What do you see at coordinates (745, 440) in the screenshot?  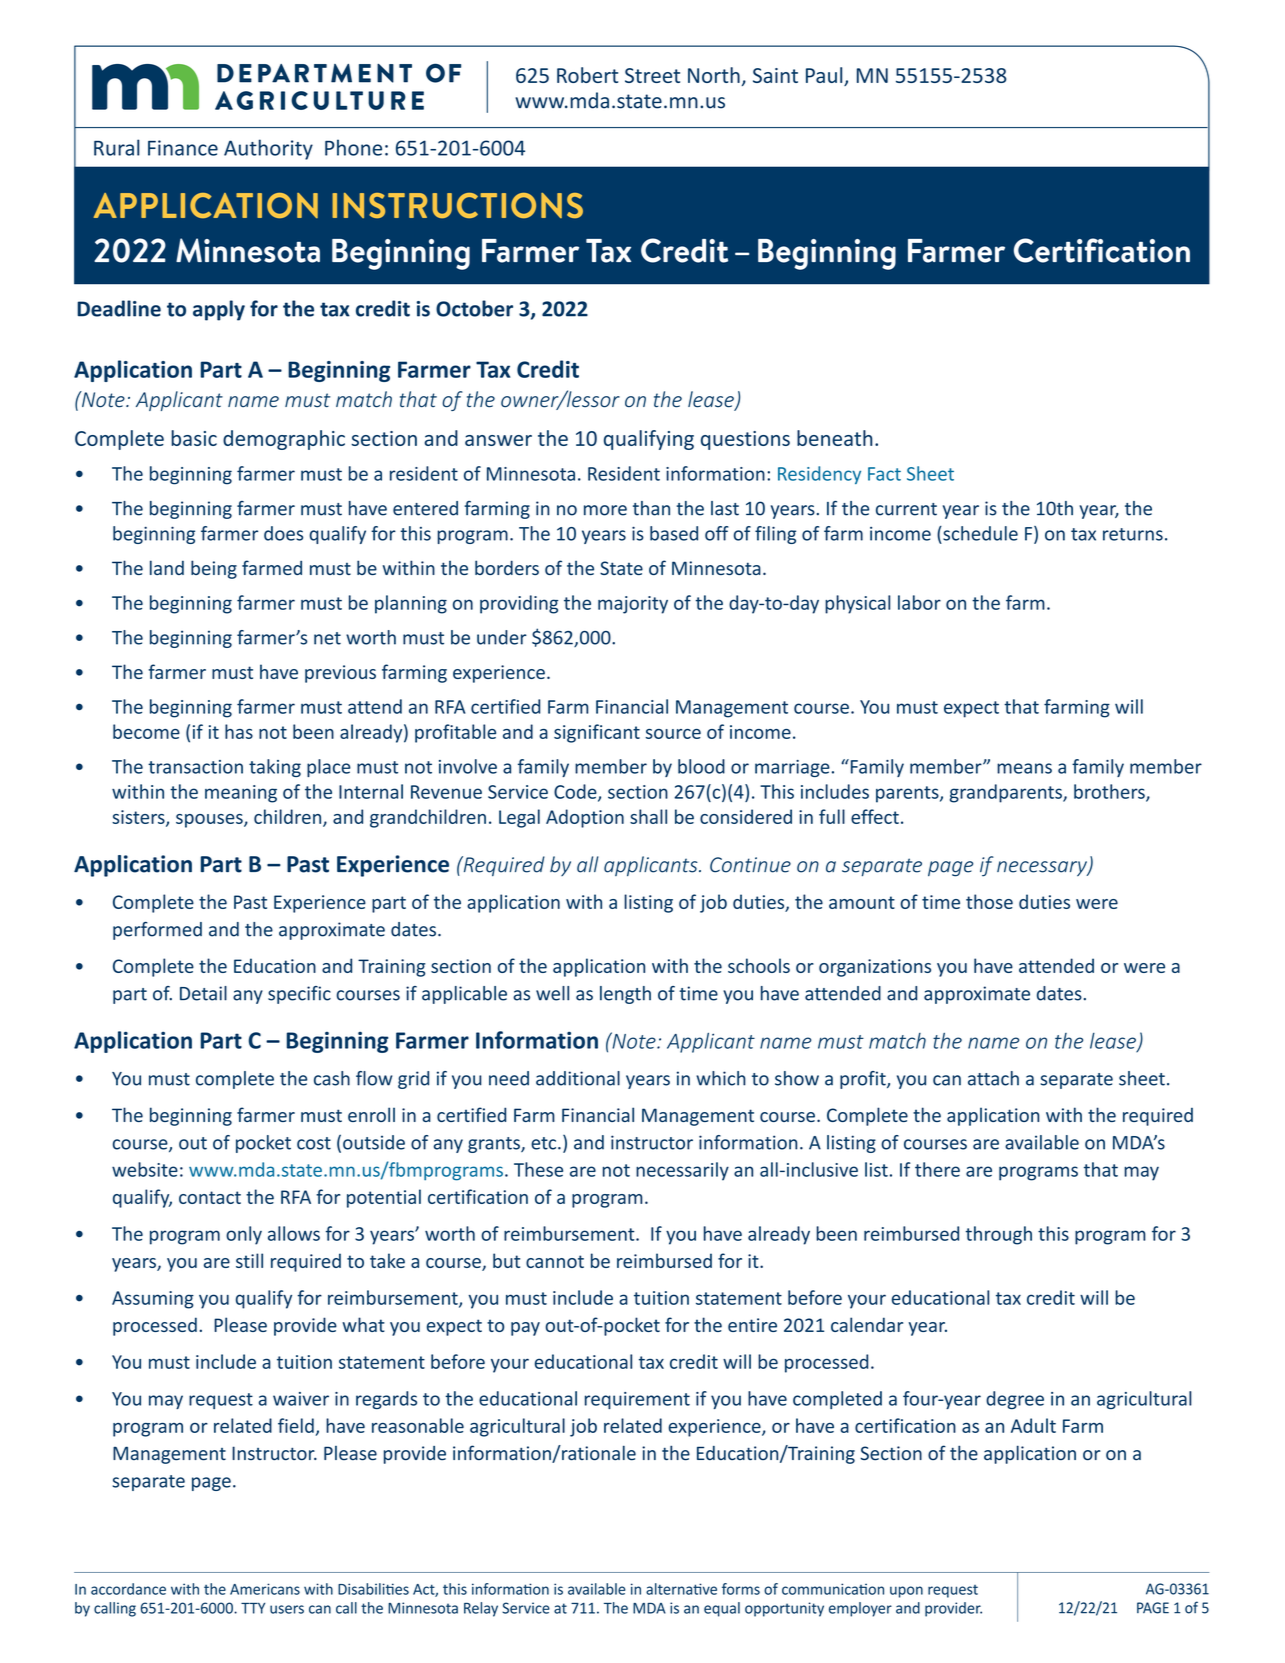 I see `questions` at bounding box center [745, 440].
